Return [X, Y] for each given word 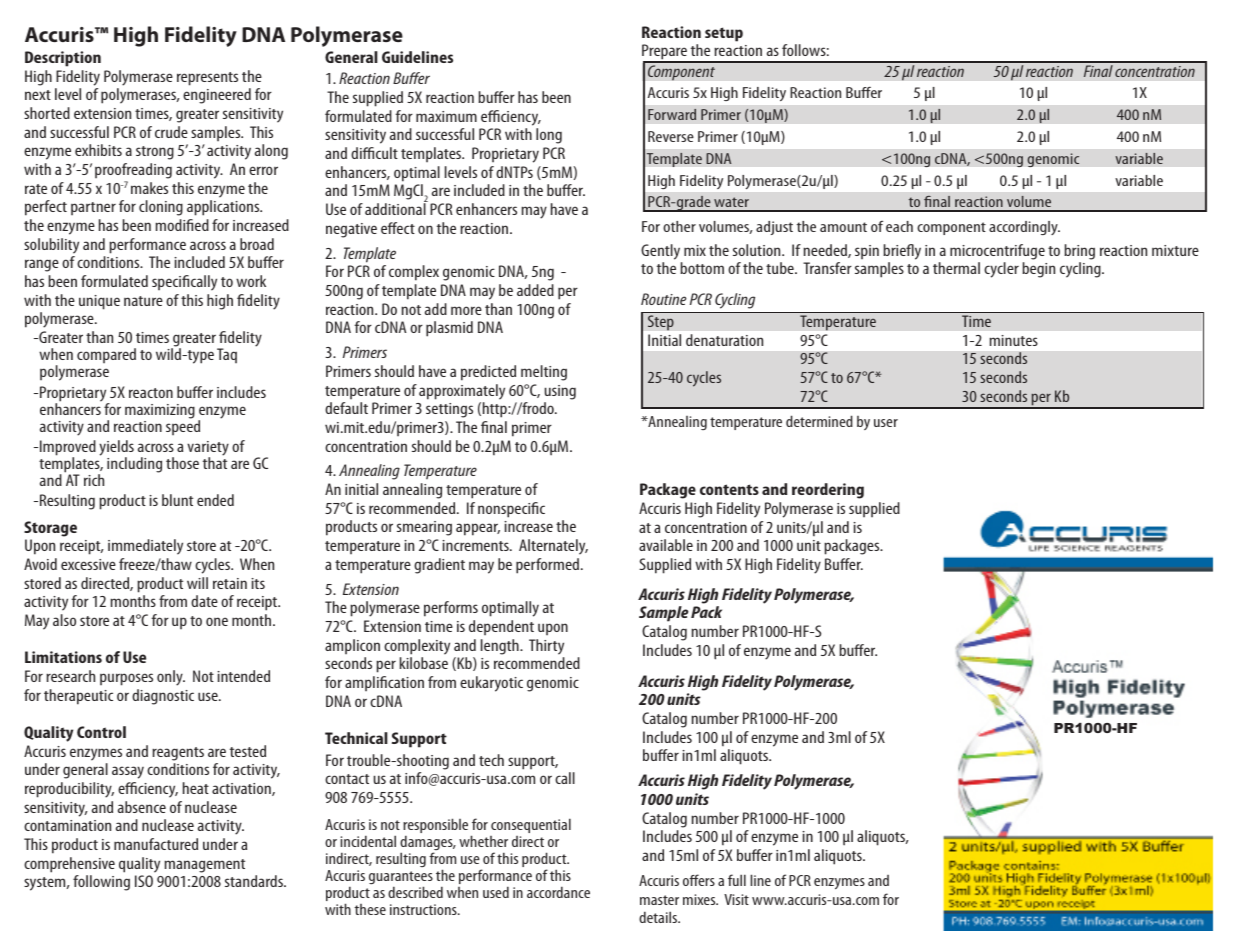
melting [544, 373]
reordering [828, 491]
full [737, 880]
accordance [558, 892]
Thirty [546, 647]
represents [207, 79]
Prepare [665, 53]
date [204, 601]
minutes [1013, 340]
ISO [144, 881]
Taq [227, 355]
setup [724, 34]
